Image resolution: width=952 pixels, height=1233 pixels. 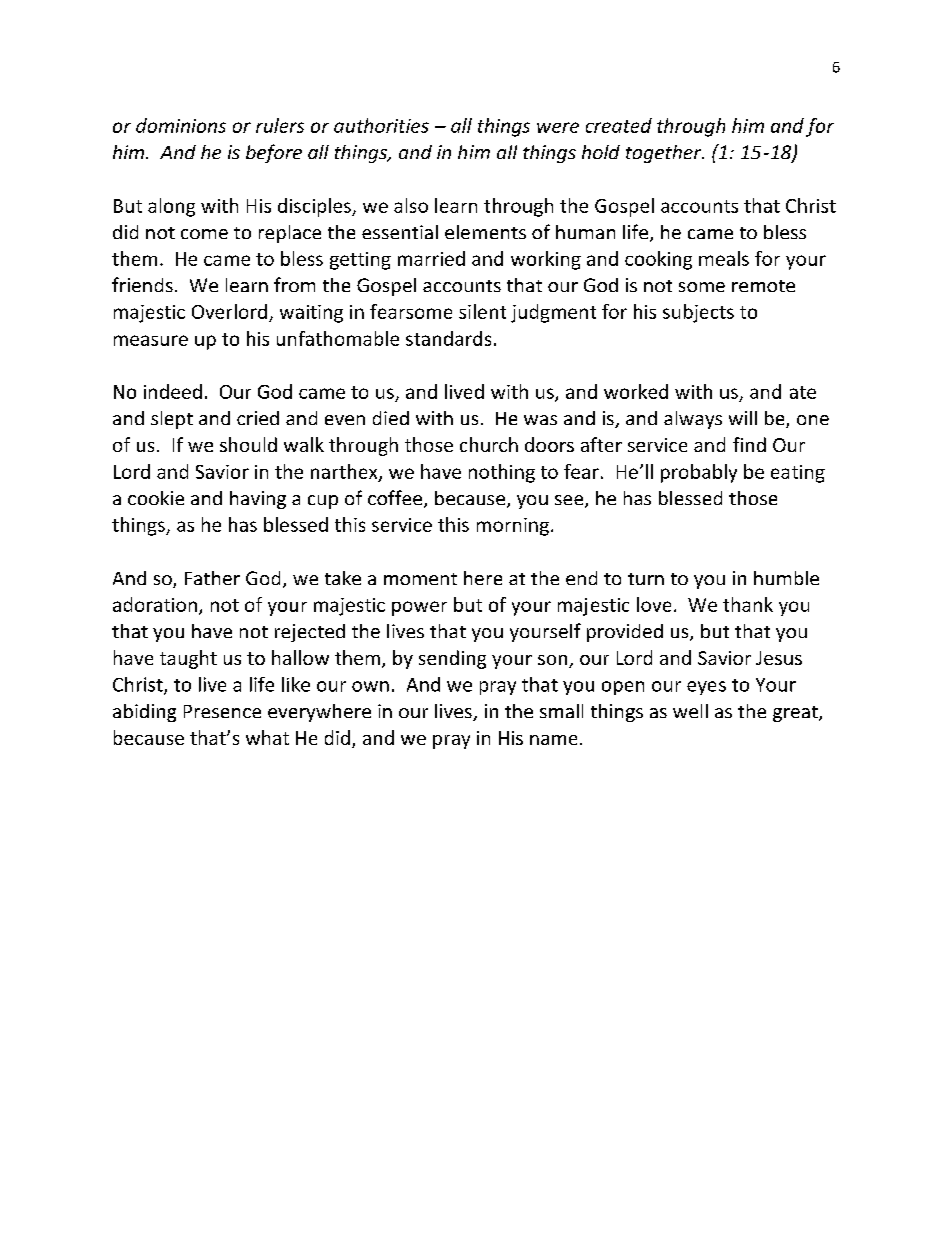 What do you see at coordinates (248, 444) in the image?
I see `should` at bounding box center [248, 444].
